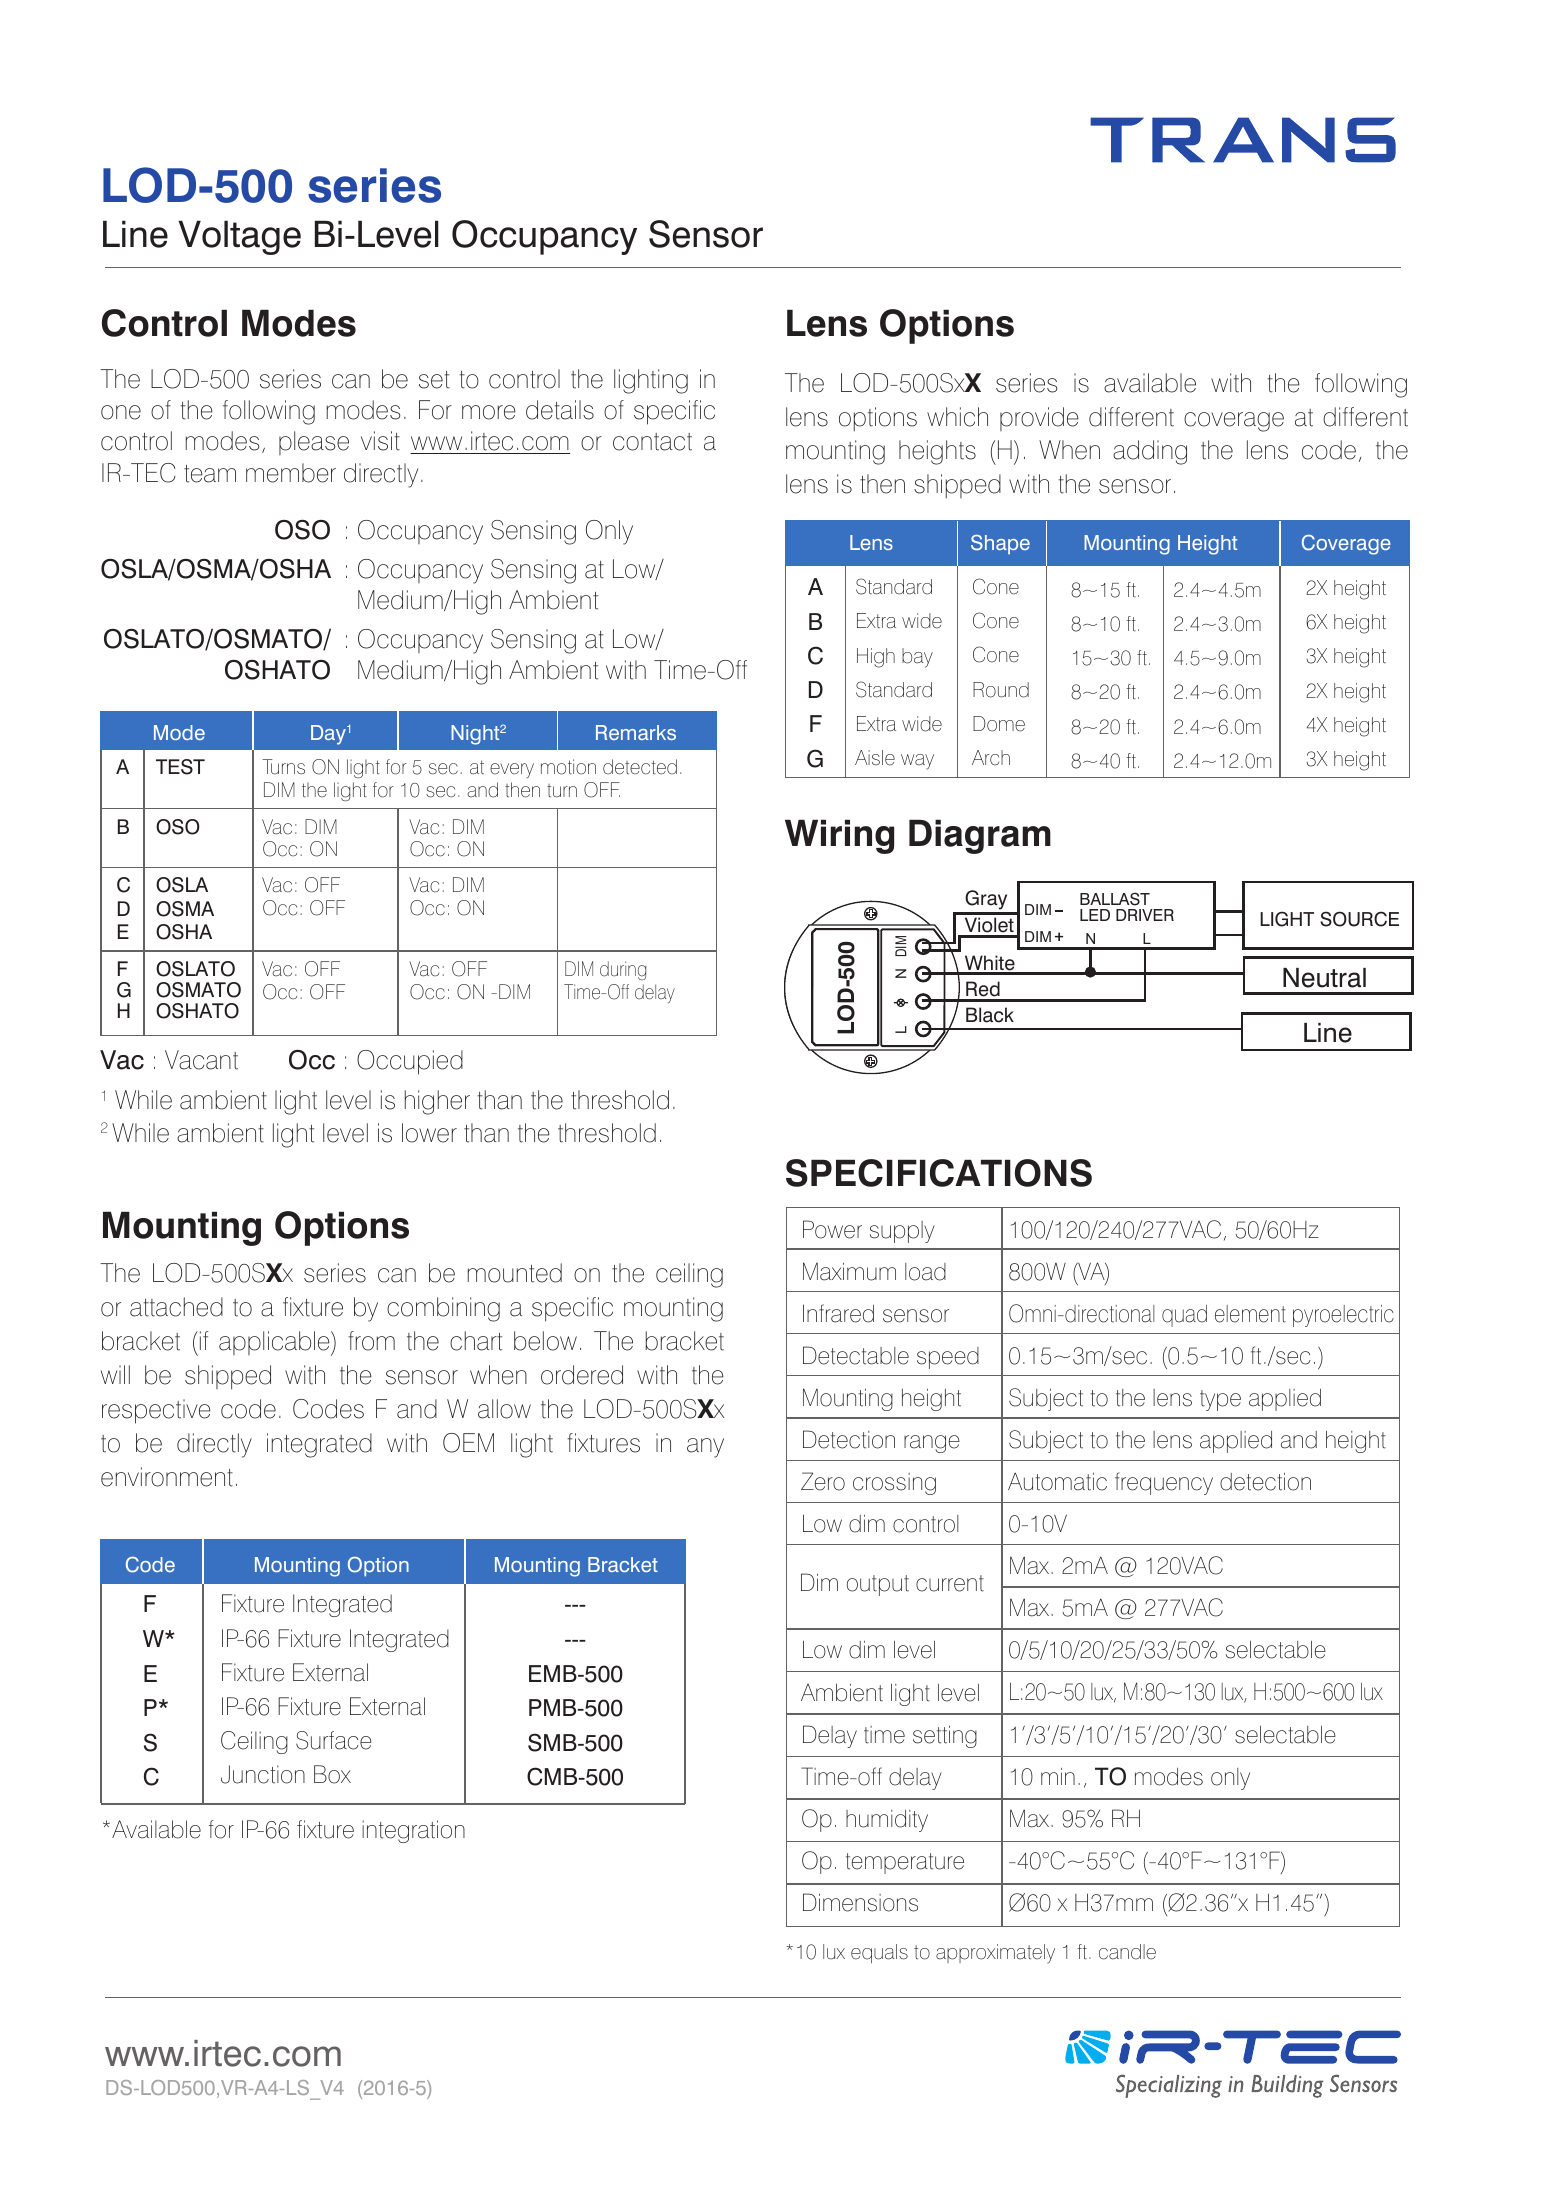 This screenshot has height=2192, width=1550. I want to click on integration, so click(413, 1831).
